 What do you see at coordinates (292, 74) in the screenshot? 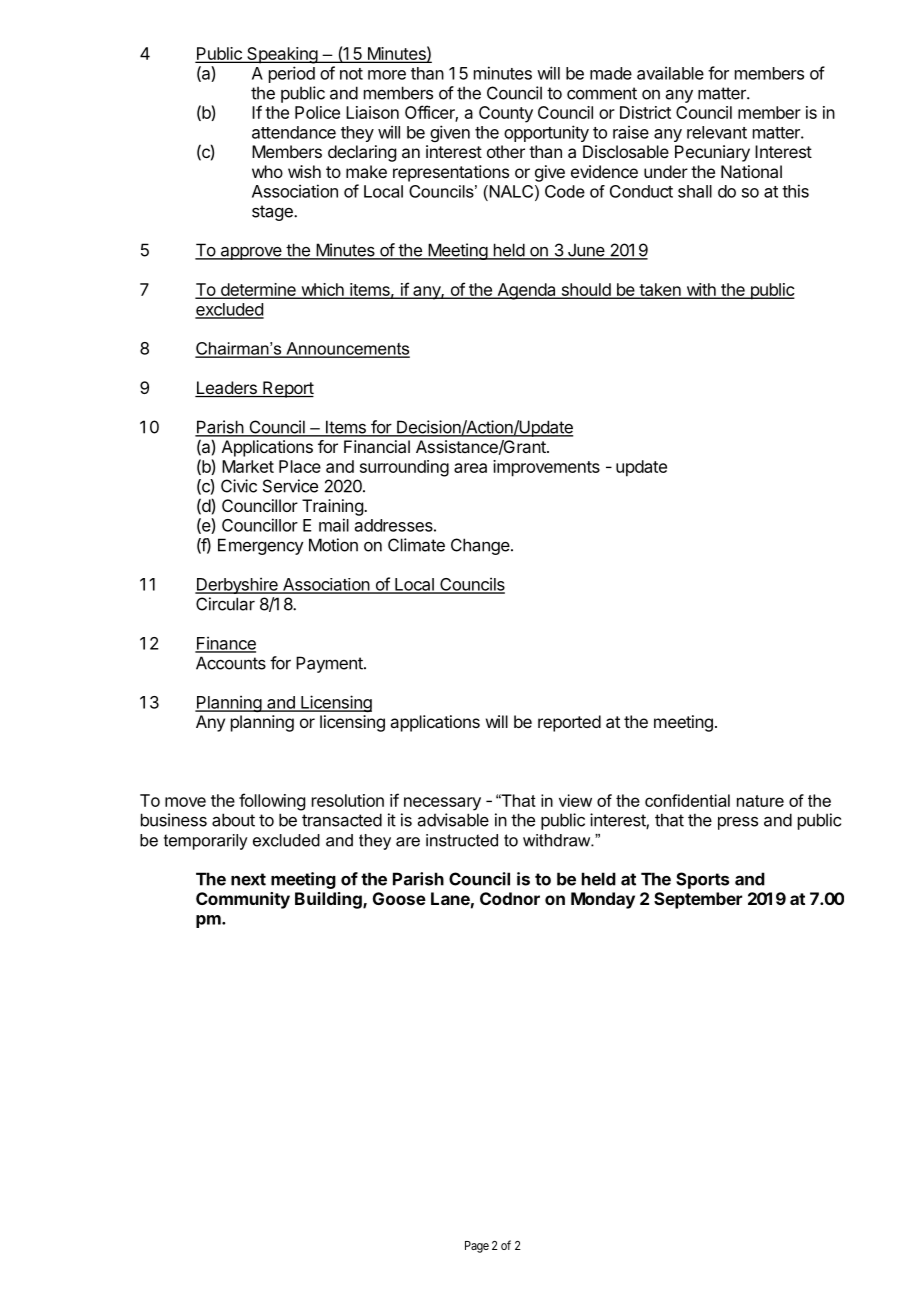
I see `period` at bounding box center [292, 74].
